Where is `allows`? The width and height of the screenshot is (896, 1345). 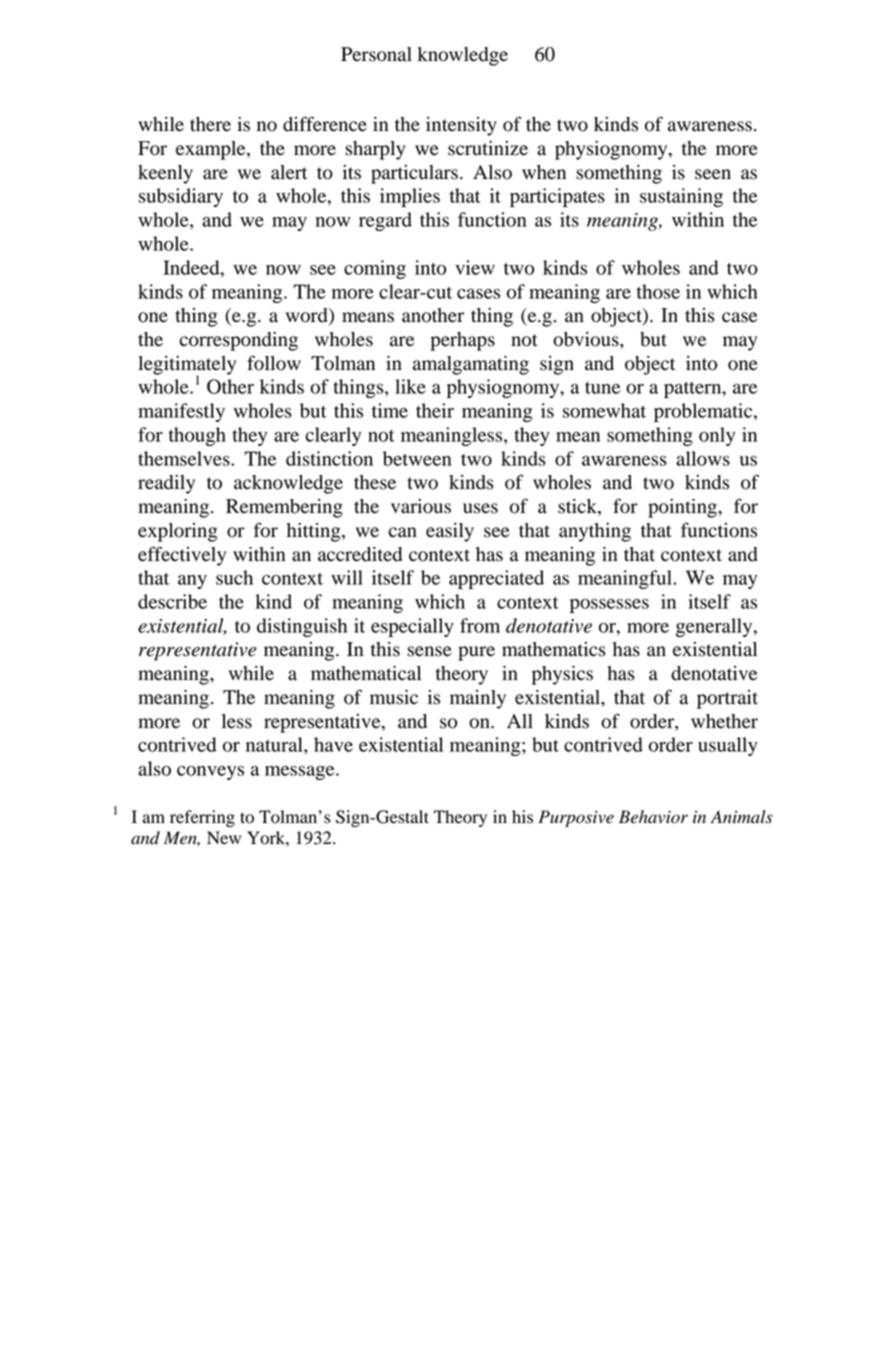
allows is located at coordinates (703, 458).
